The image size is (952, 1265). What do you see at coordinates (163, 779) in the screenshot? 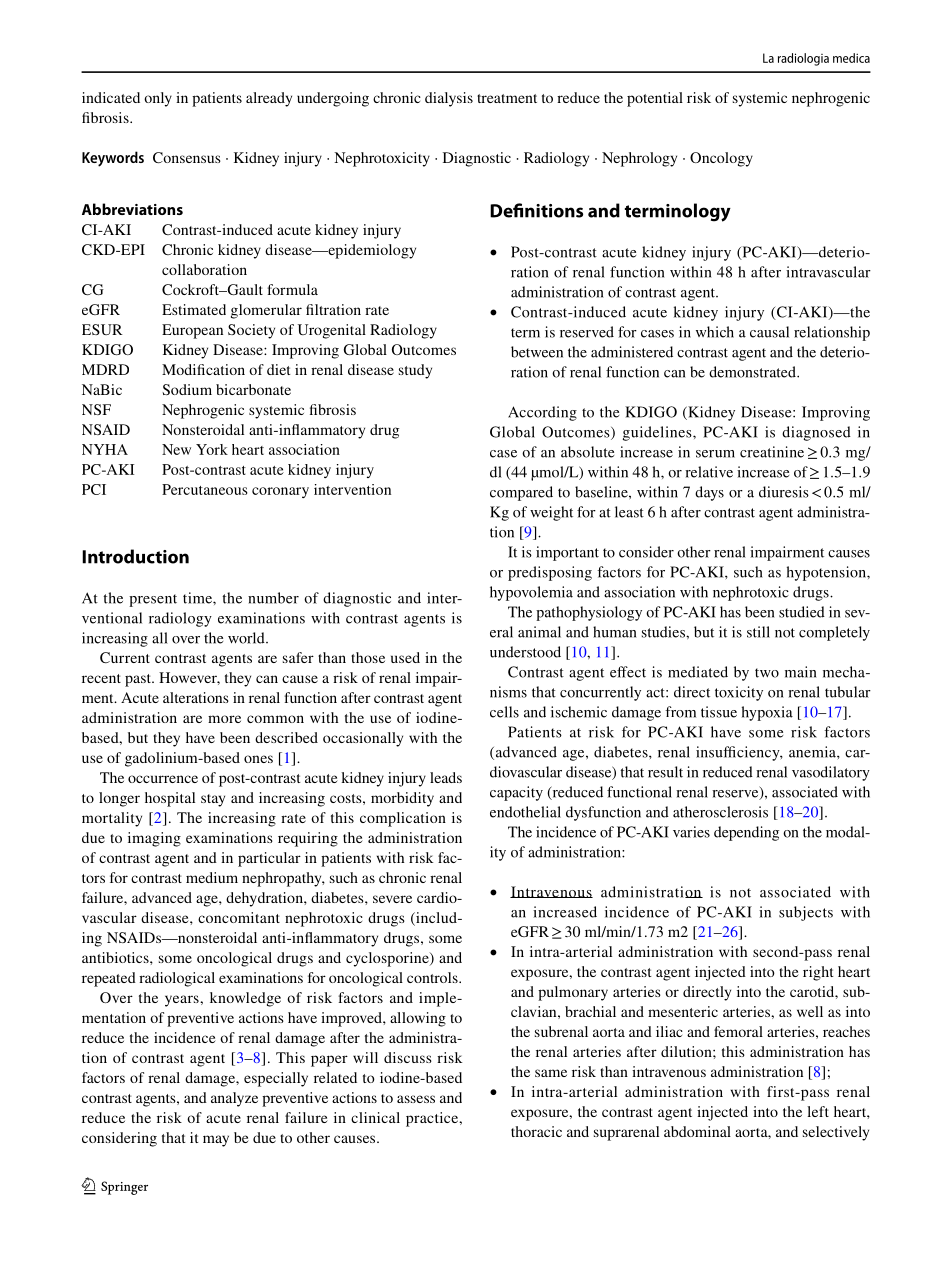
I see `occurrence` at bounding box center [163, 779].
